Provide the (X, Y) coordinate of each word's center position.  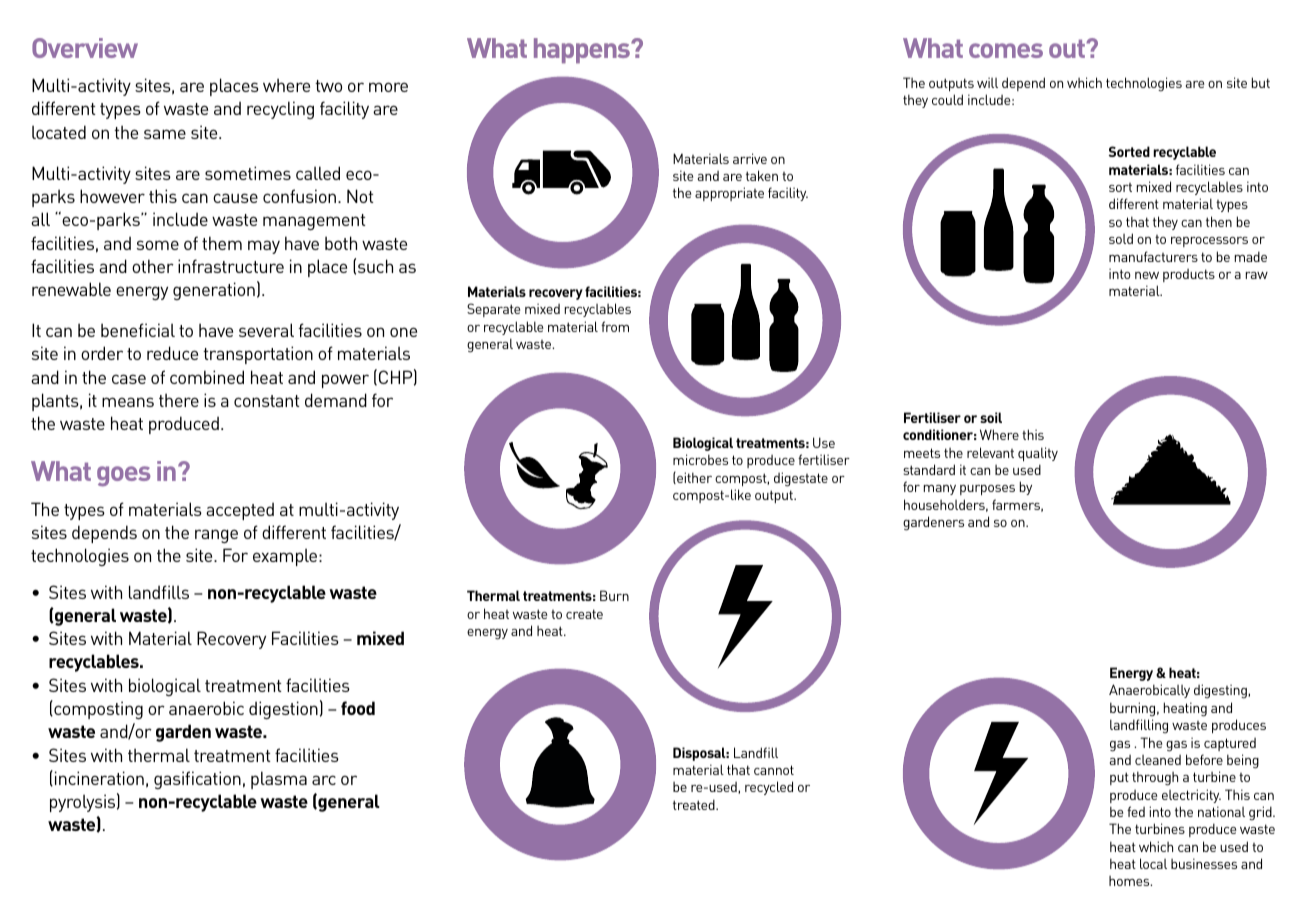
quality (1038, 454)
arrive (750, 158)
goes (124, 476)
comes (1006, 50)
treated (695, 804)
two (328, 86)
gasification (197, 780)
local (1153, 863)
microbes (700, 459)
